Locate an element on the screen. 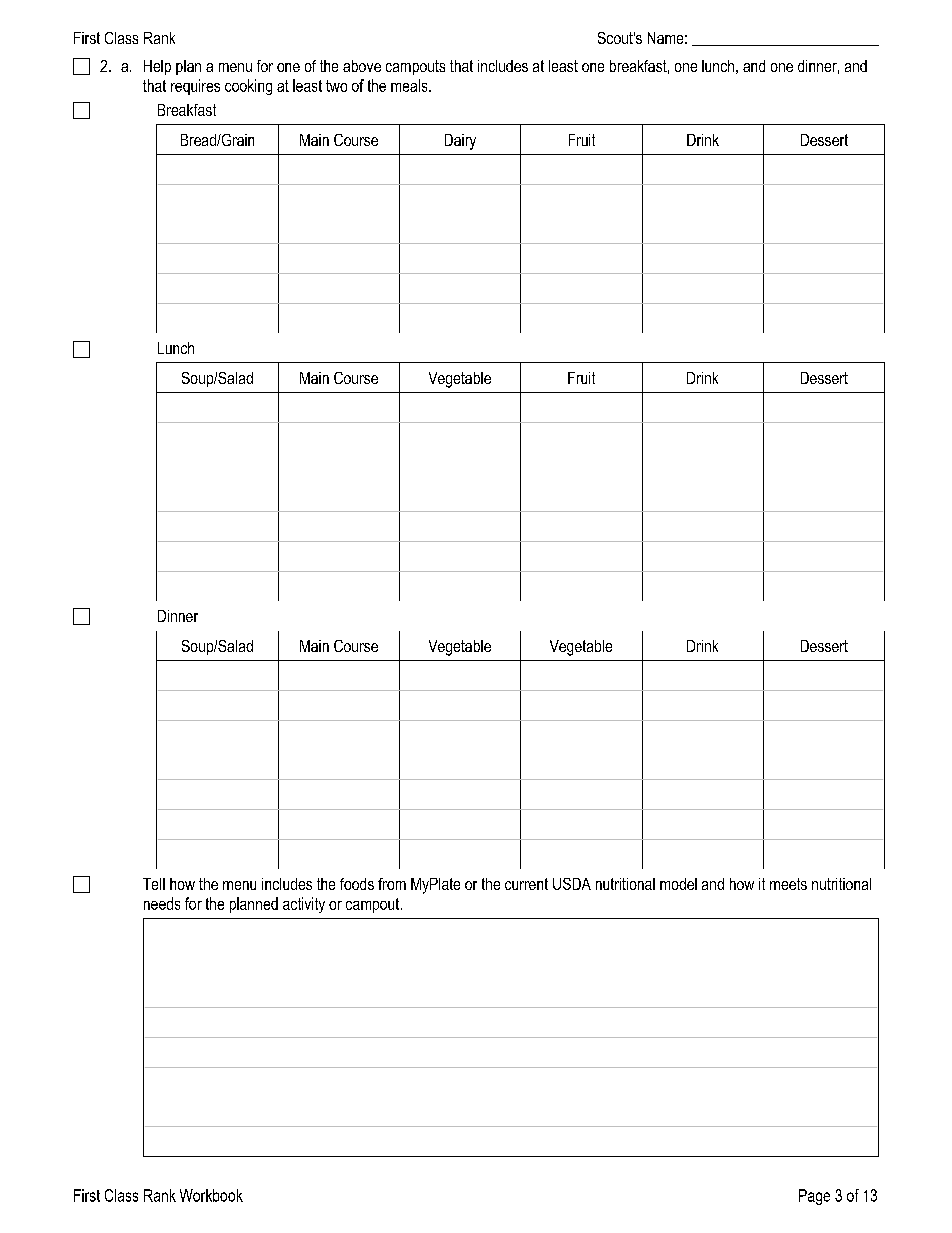  Dairy is located at coordinates (460, 142).
